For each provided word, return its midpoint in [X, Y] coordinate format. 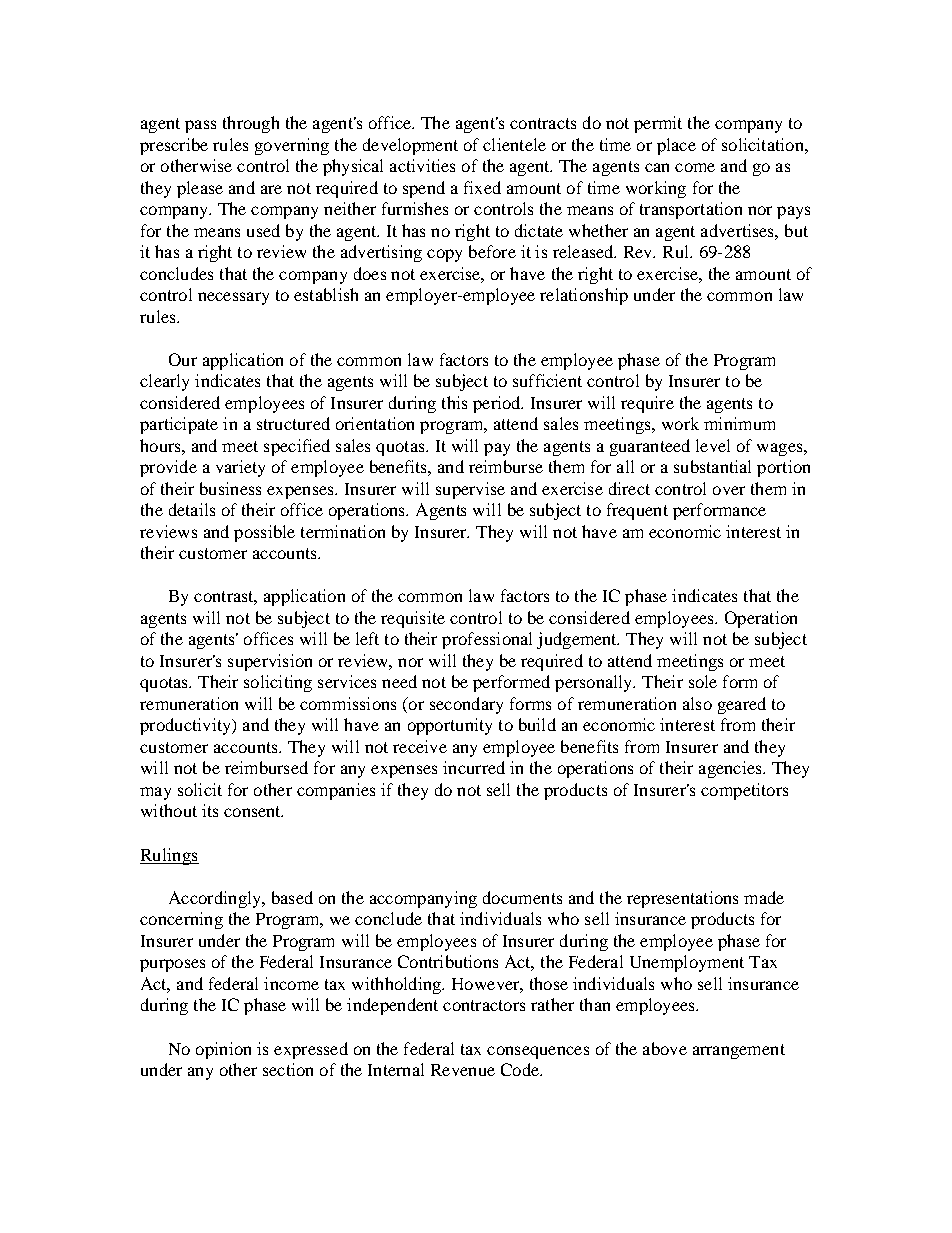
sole [703, 681]
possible [264, 533]
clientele [514, 144]
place [676, 146]
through [251, 124]
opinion [223, 1050]
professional [487, 640]
